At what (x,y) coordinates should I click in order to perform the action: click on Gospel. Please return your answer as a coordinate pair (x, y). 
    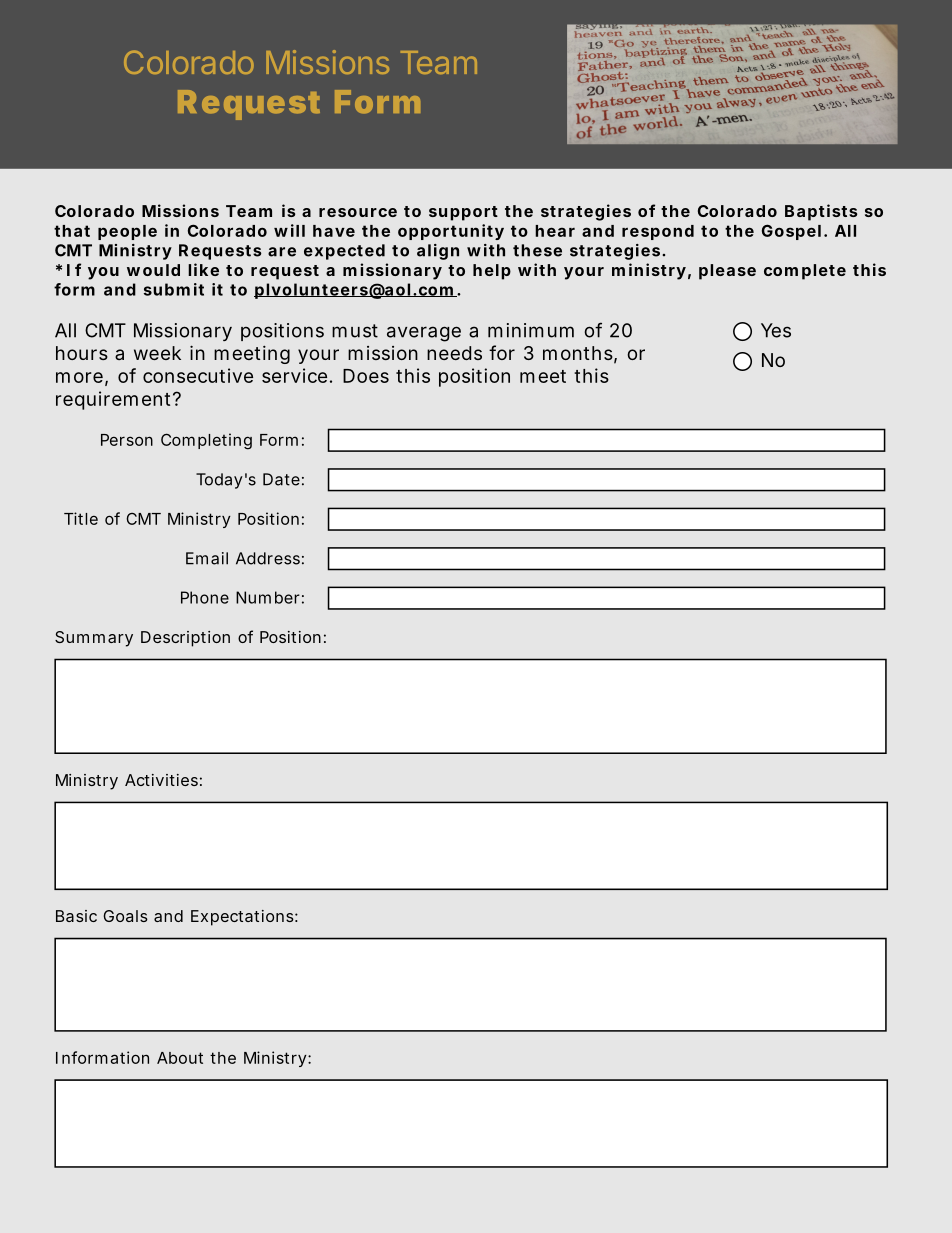
    Looking at the image, I should click on (791, 232).
